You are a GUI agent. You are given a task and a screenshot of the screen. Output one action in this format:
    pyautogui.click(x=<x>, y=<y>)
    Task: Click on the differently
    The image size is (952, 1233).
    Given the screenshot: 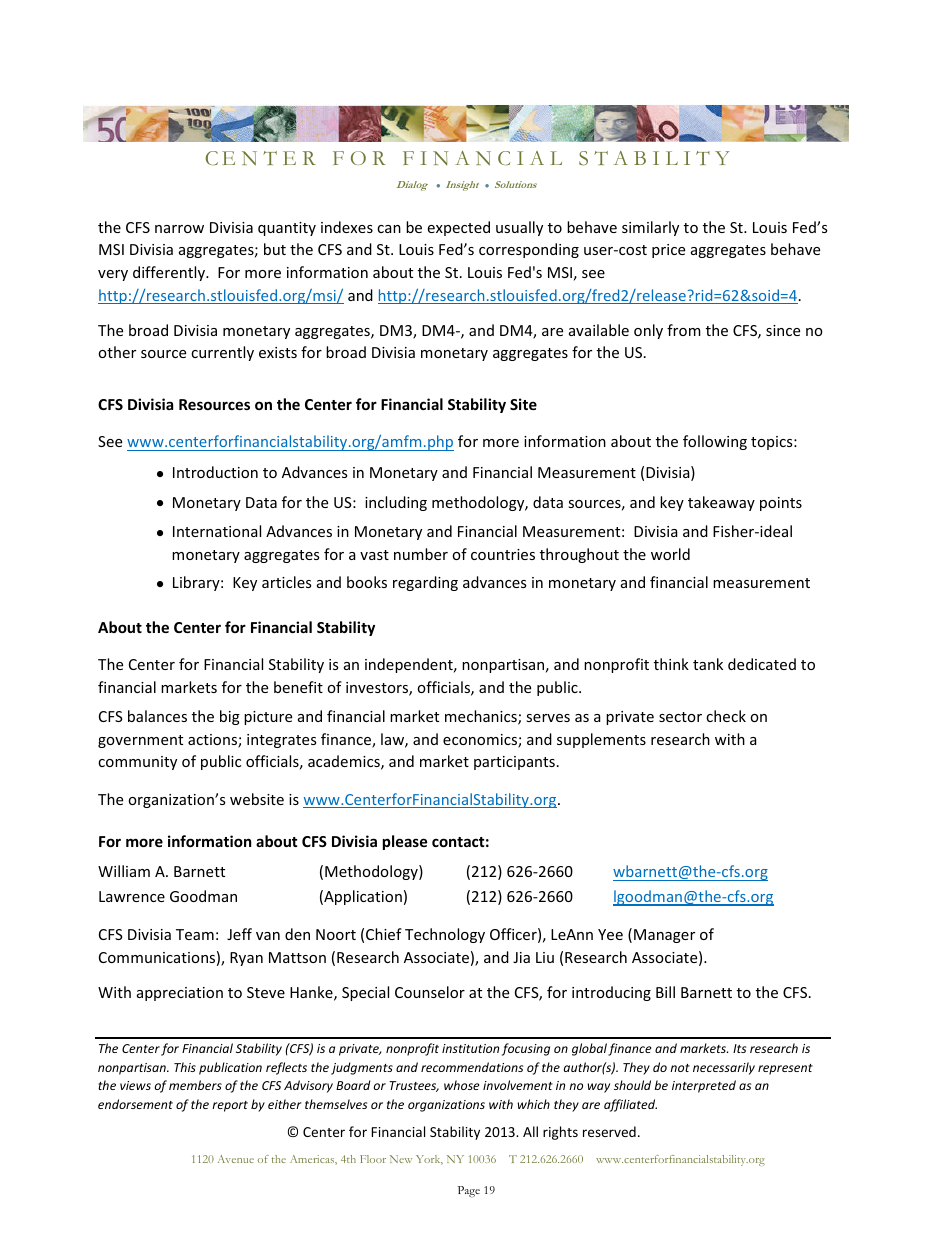 What is the action you would take?
    pyautogui.click(x=170, y=273)
